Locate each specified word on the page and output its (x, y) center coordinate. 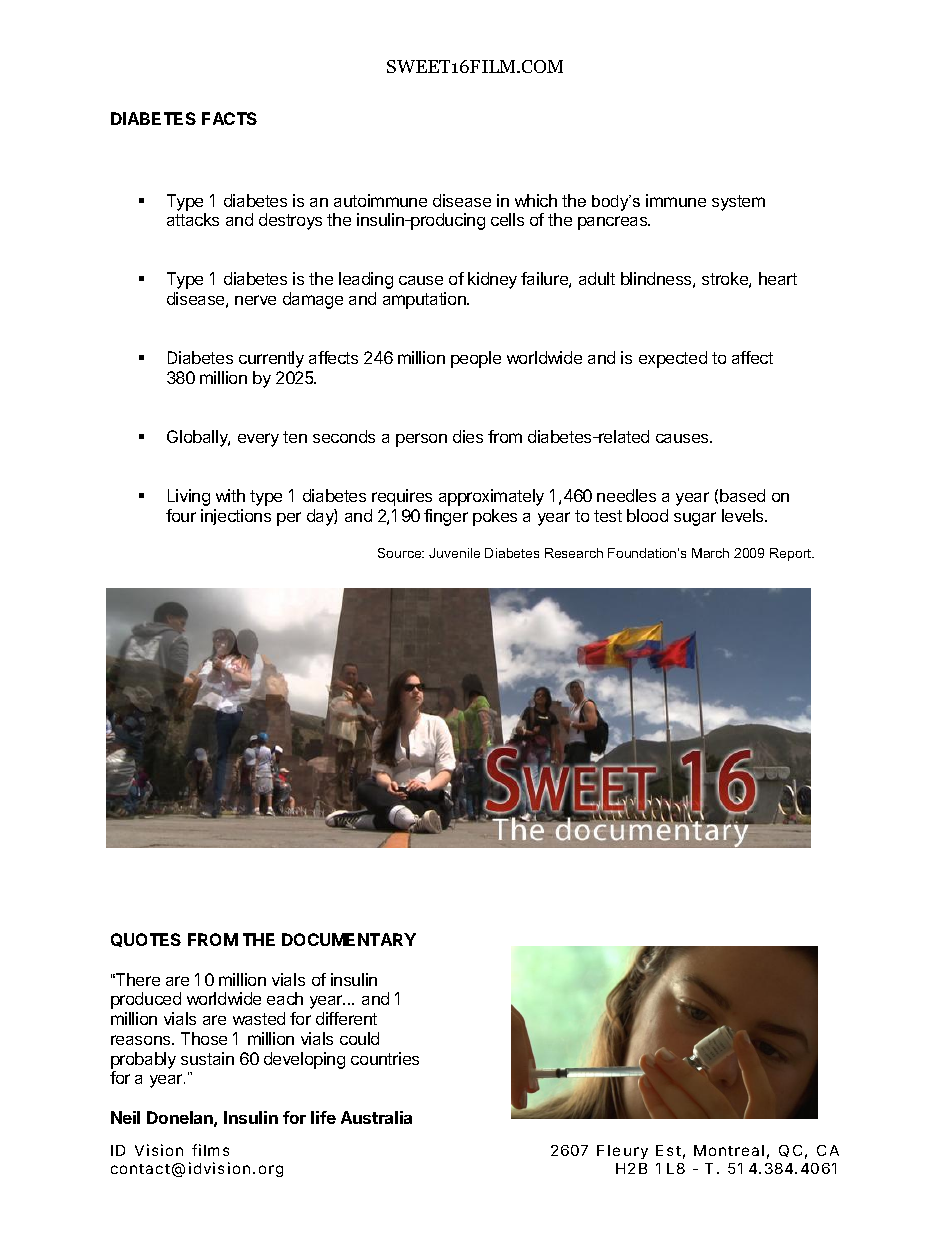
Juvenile (454, 553)
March (710, 553)
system (738, 203)
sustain (207, 1058)
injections (236, 517)
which (536, 200)
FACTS (229, 118)
